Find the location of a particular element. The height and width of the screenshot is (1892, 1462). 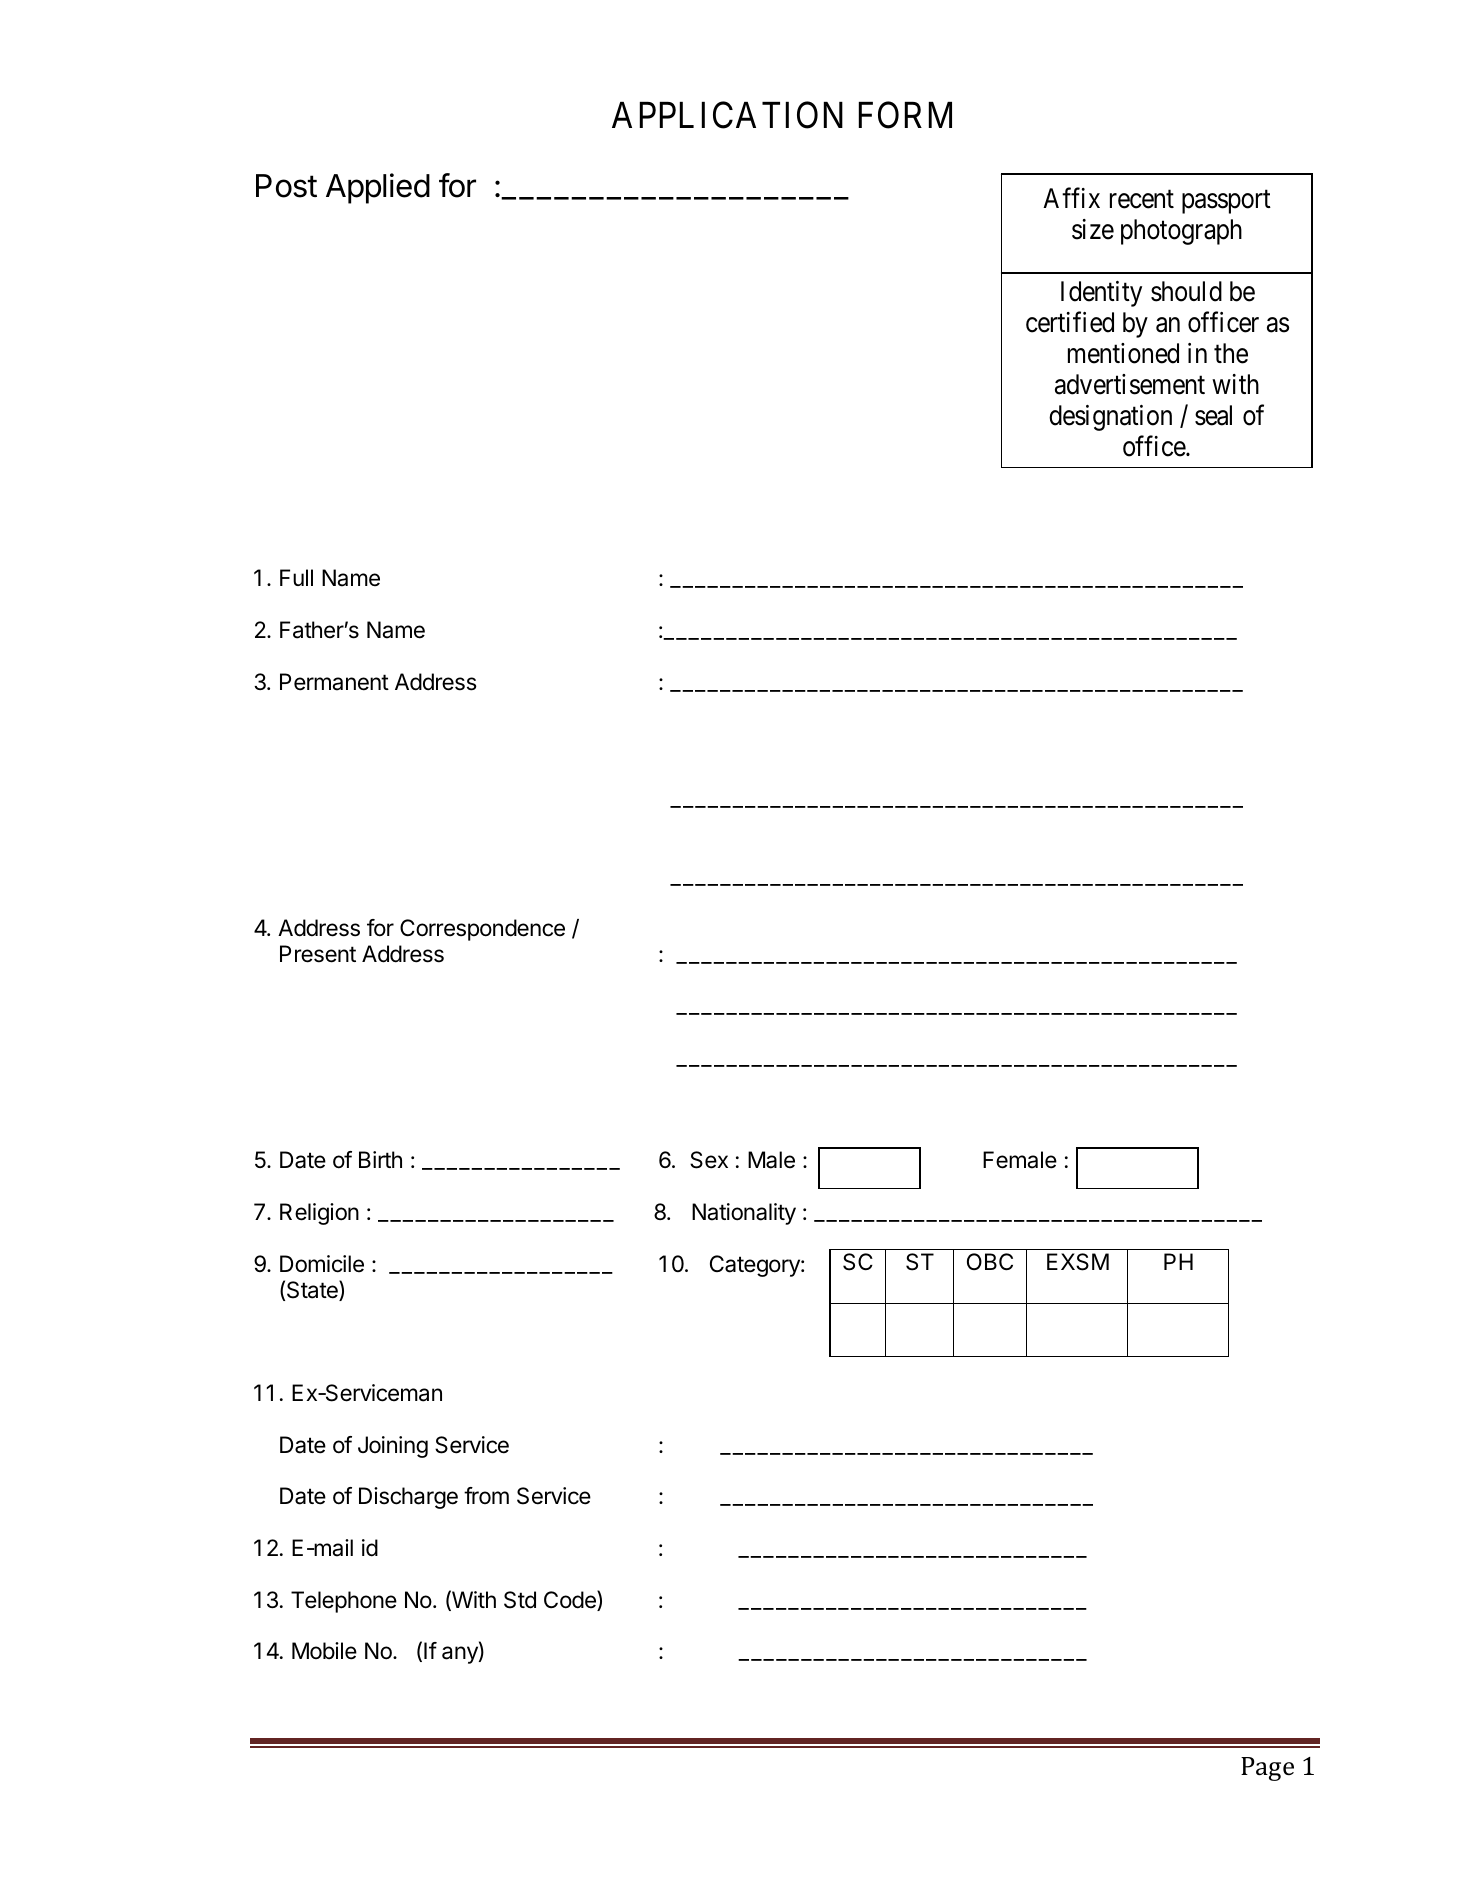

Applied is located at coordinates (378, 188).
